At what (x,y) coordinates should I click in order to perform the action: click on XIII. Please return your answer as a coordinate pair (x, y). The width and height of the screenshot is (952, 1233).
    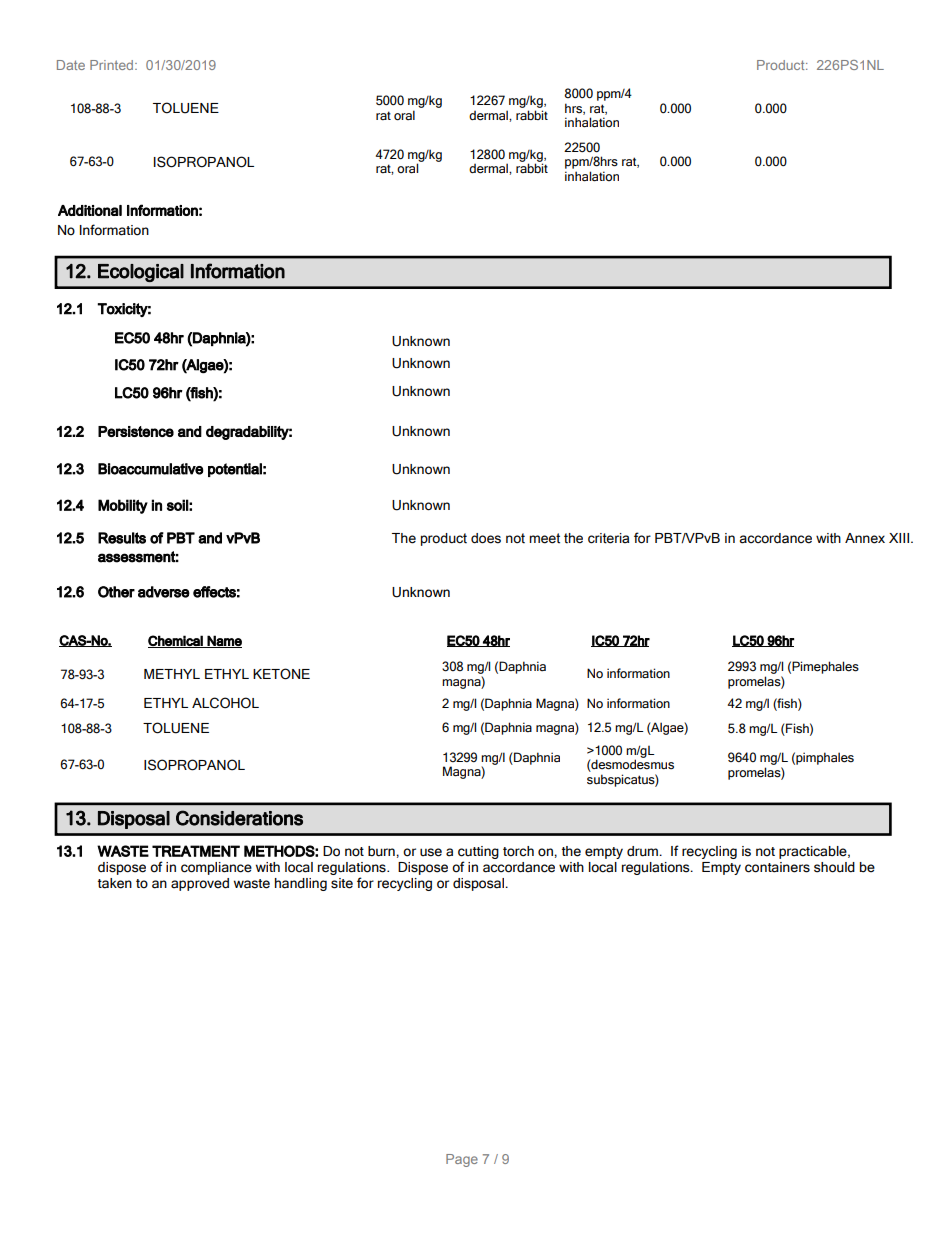
    Looking at the image, I should click on (899, 538).
